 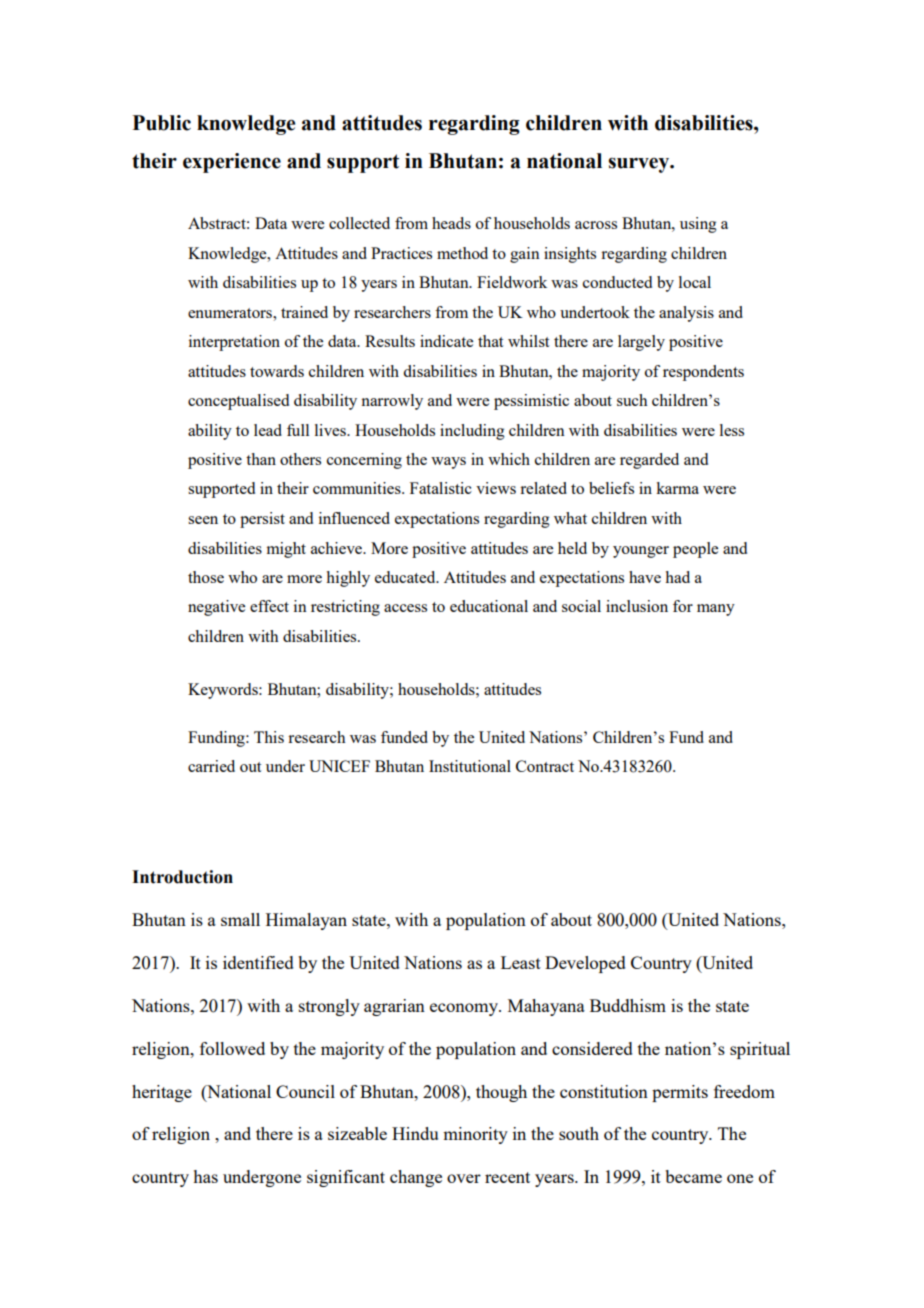 I want to click on karma, so click(x=677, y=488).
